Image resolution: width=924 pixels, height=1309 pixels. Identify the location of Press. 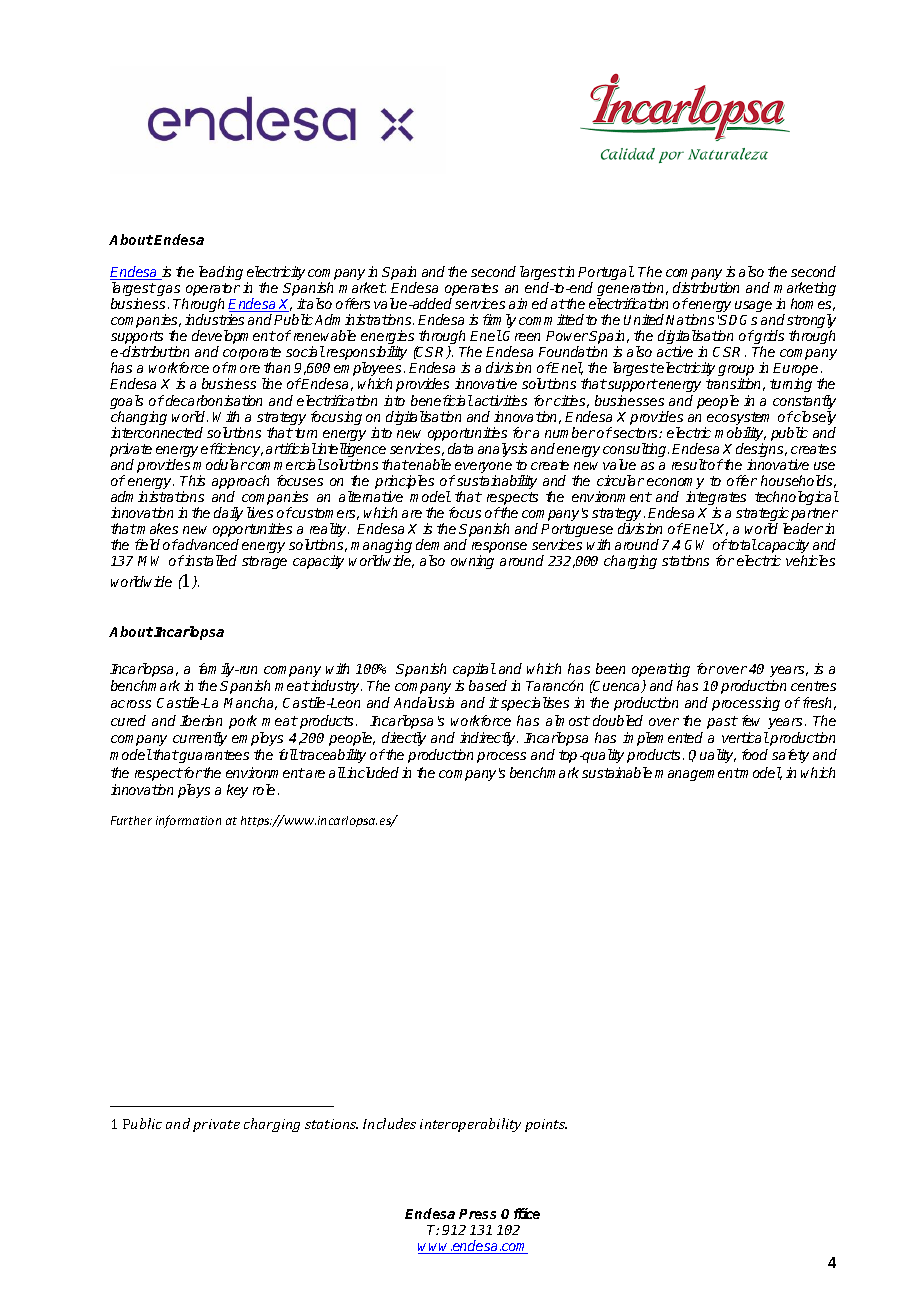
(477, 1214).
